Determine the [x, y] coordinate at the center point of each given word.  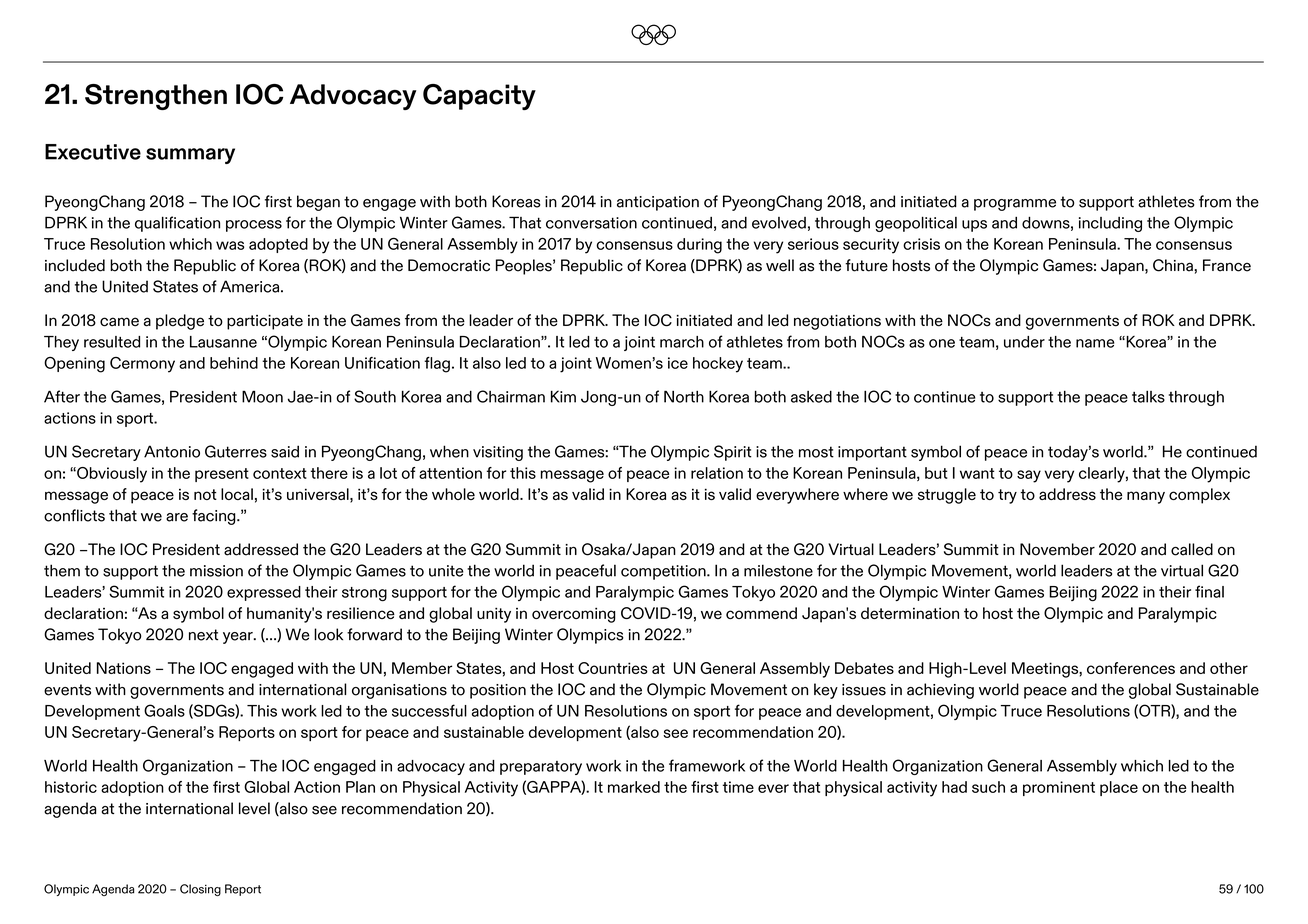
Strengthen [156, 97]
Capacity [479, 97]
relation [717, 473]
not [205, 494]
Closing [200, 890]
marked [634, 787]
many [1146, 497]
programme [1015, 205]
